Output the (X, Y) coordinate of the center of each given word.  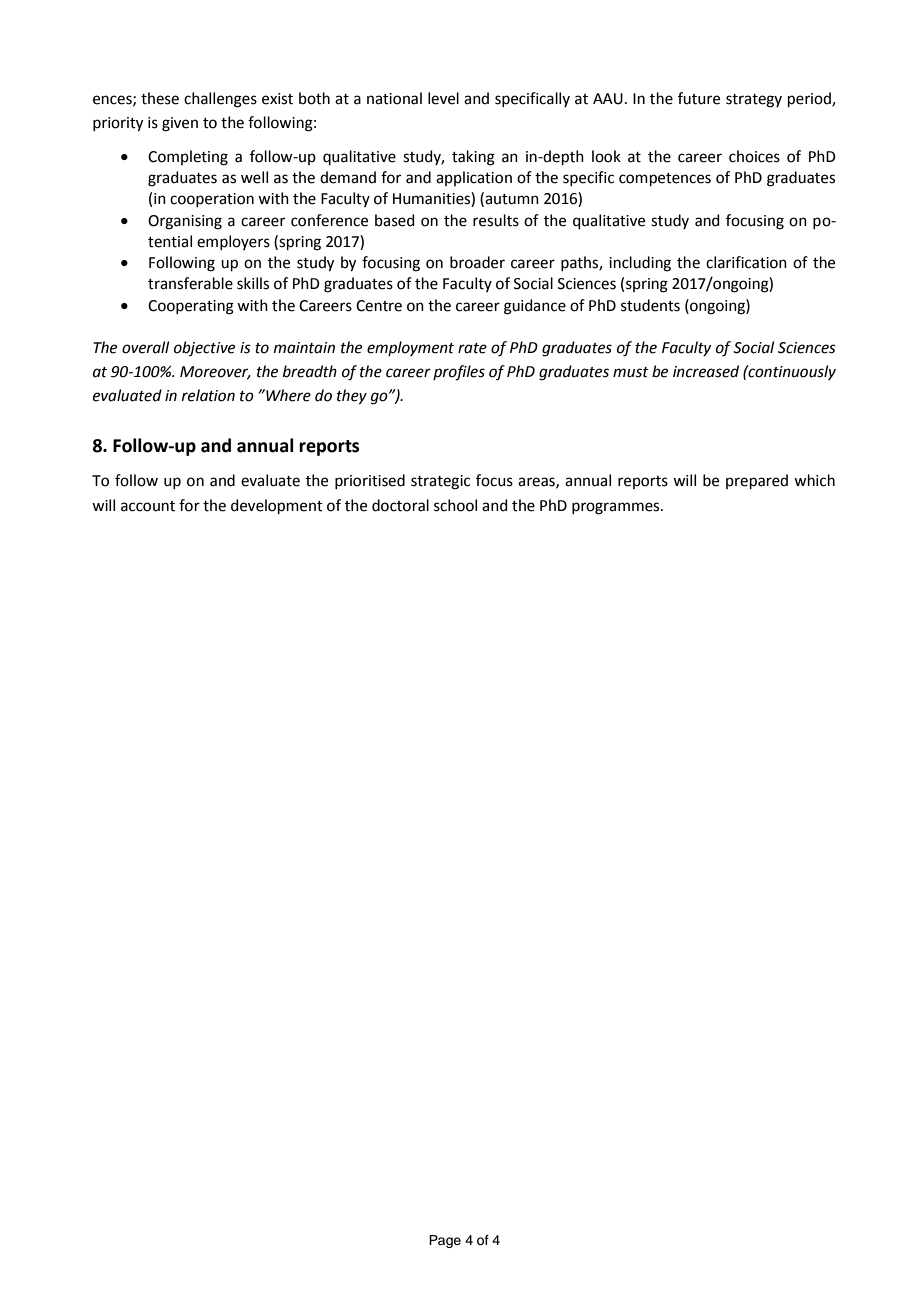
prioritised (370, 481)
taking (473, 158)
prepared (757, 481)
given (180, 124)
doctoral (400, 505)
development (277, 506)
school (455, 505)
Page (445, 1241)
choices (754, 156)
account (148, 506)
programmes (617, 508)
